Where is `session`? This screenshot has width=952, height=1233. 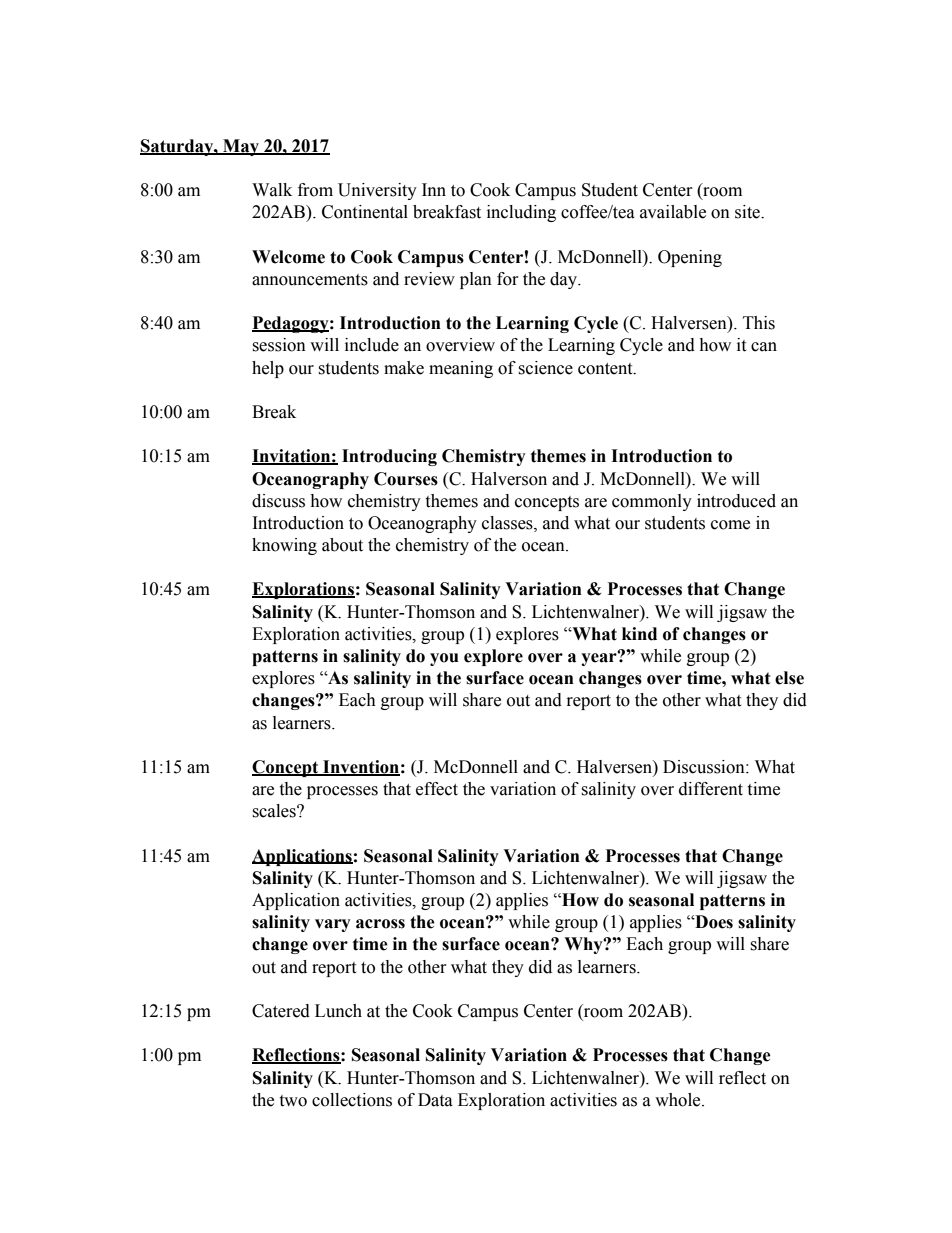
session is located at coordinates (279, 345).
